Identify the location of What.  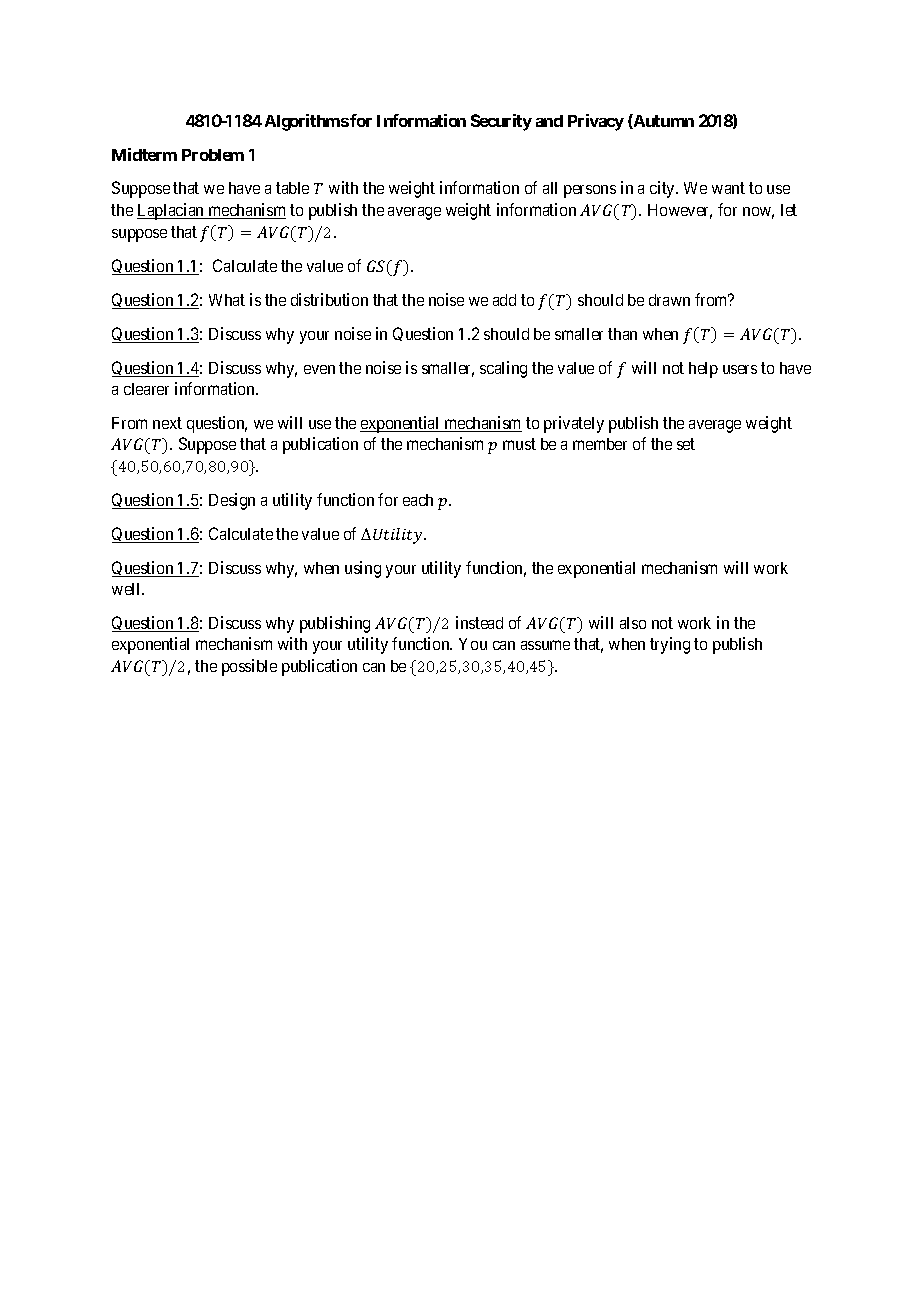
(227, 300).
